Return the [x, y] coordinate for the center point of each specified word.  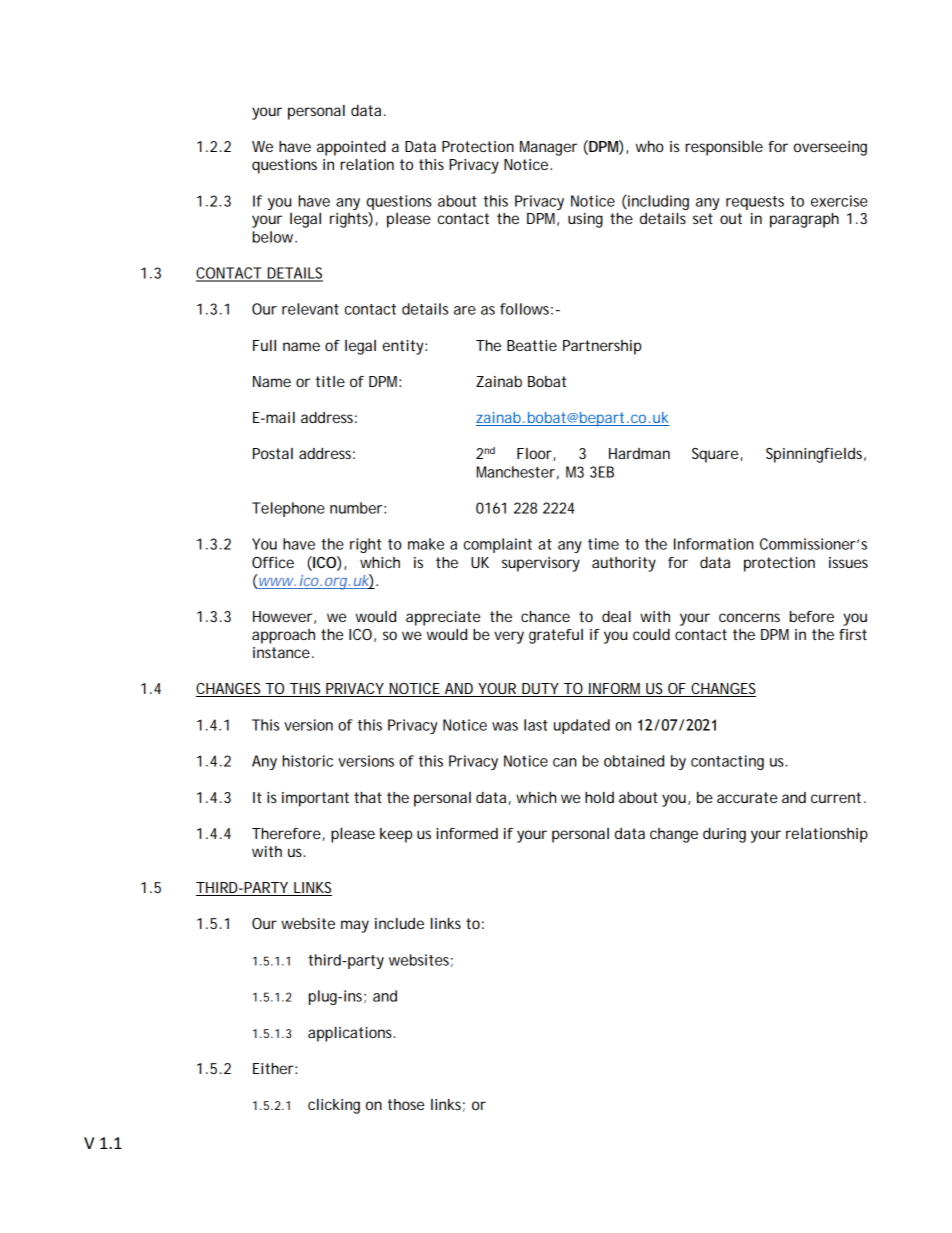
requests [755, 203]
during [724, 835]
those [405, 1104]
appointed [351, 148]
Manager [548, 148]
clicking [334, 1106]
